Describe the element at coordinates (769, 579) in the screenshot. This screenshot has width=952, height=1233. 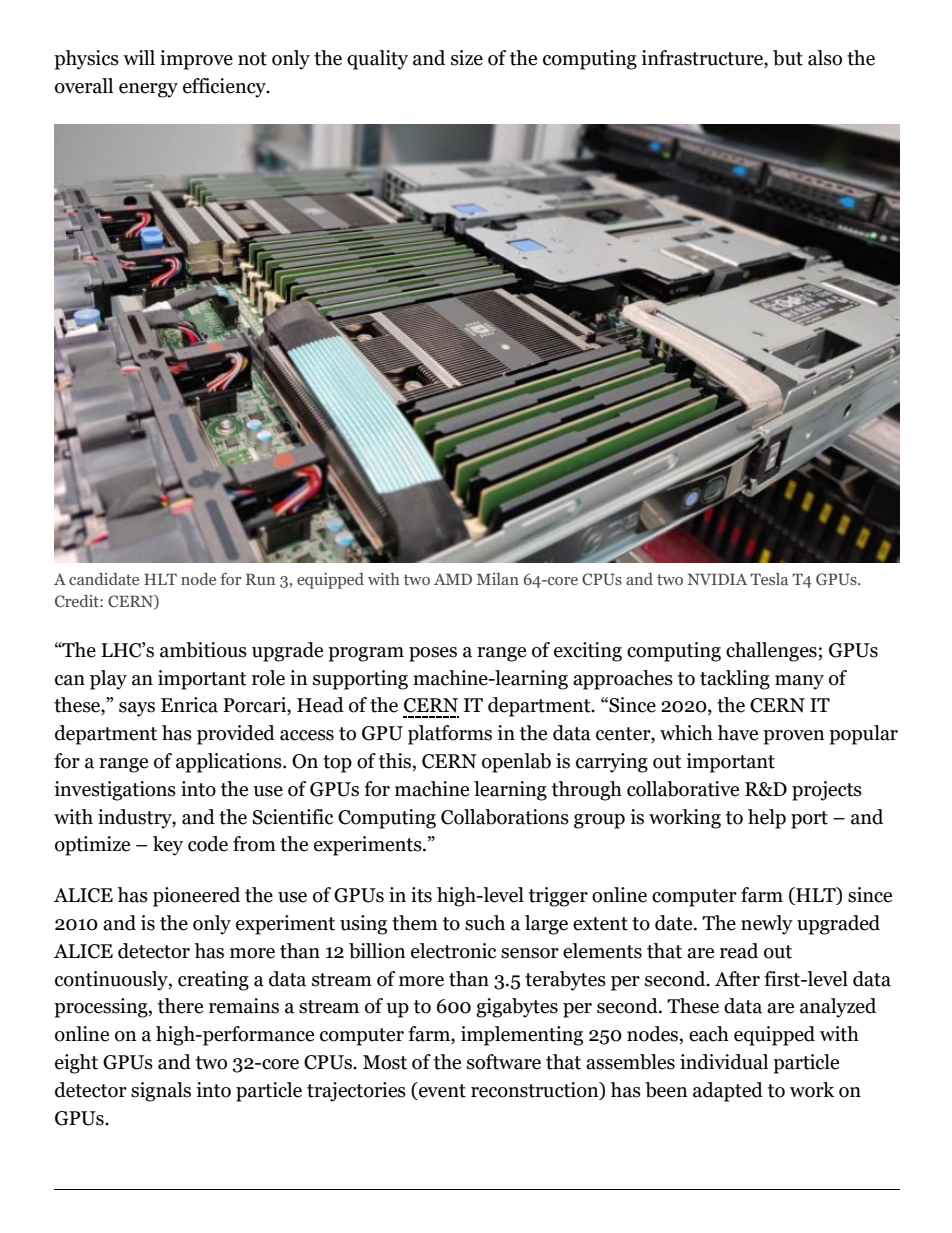
I see `Tesla` at that location.
